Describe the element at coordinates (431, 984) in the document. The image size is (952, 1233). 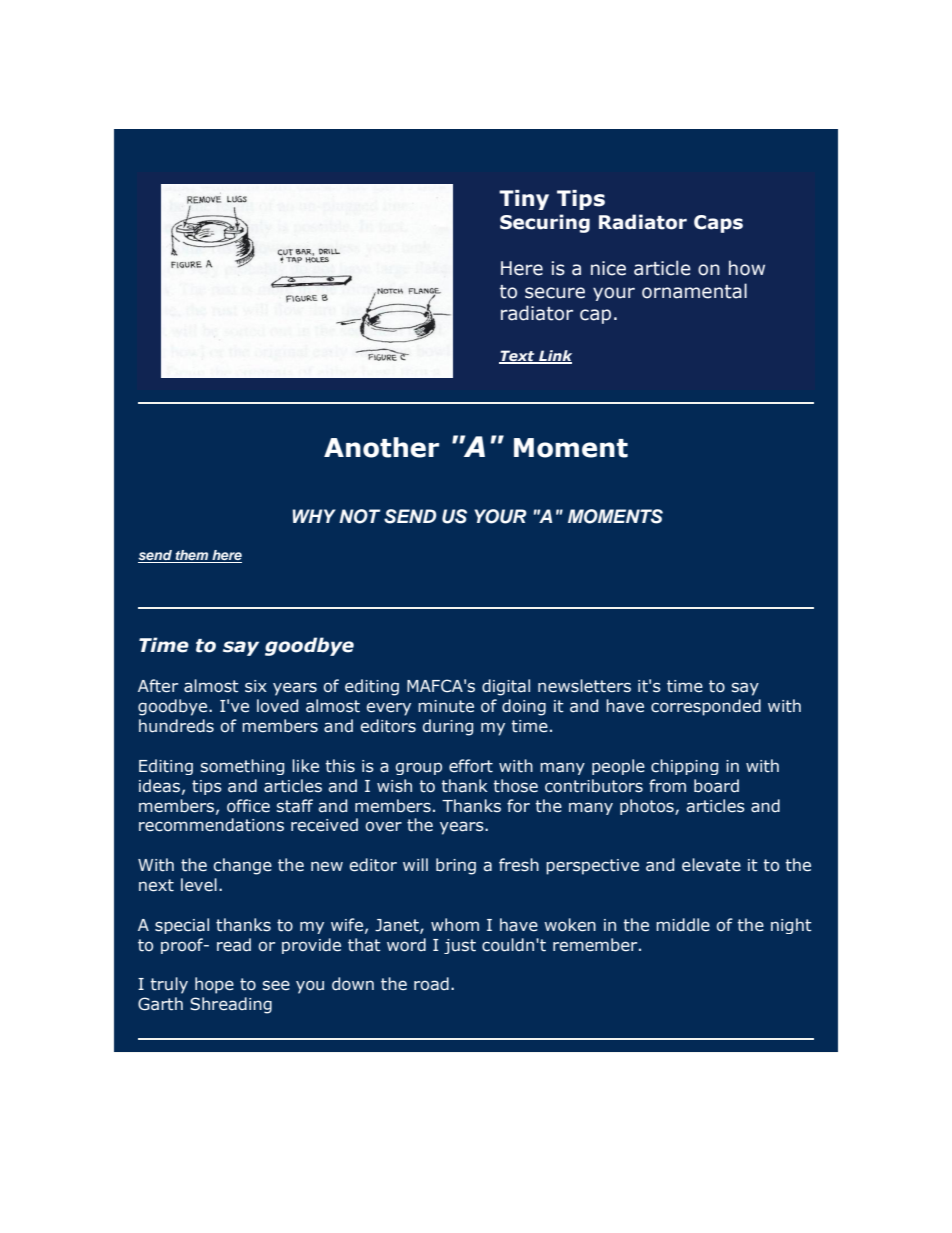
I see `road` at that location.
